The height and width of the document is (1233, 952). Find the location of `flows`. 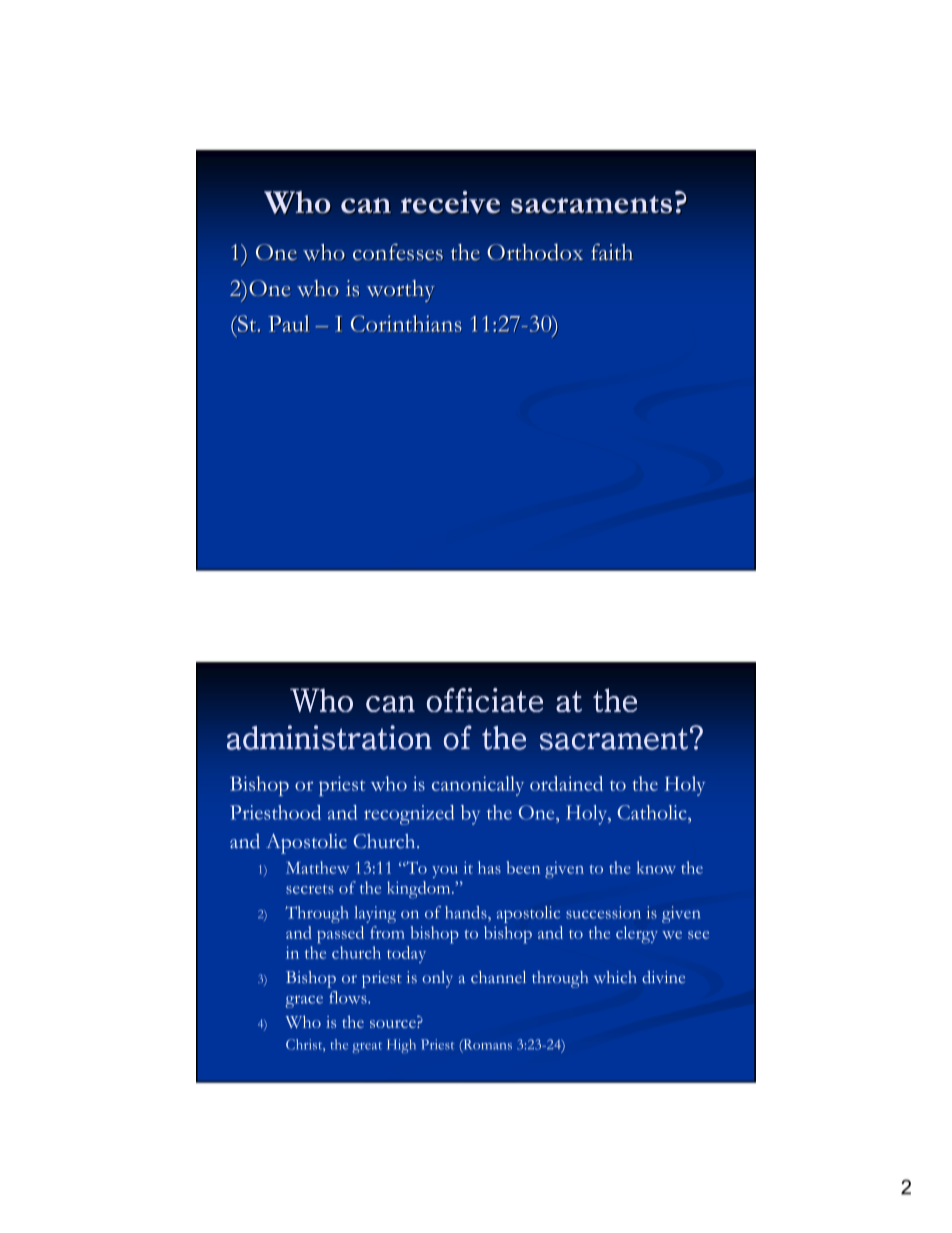

flows is located at coordinates (349, 997).
